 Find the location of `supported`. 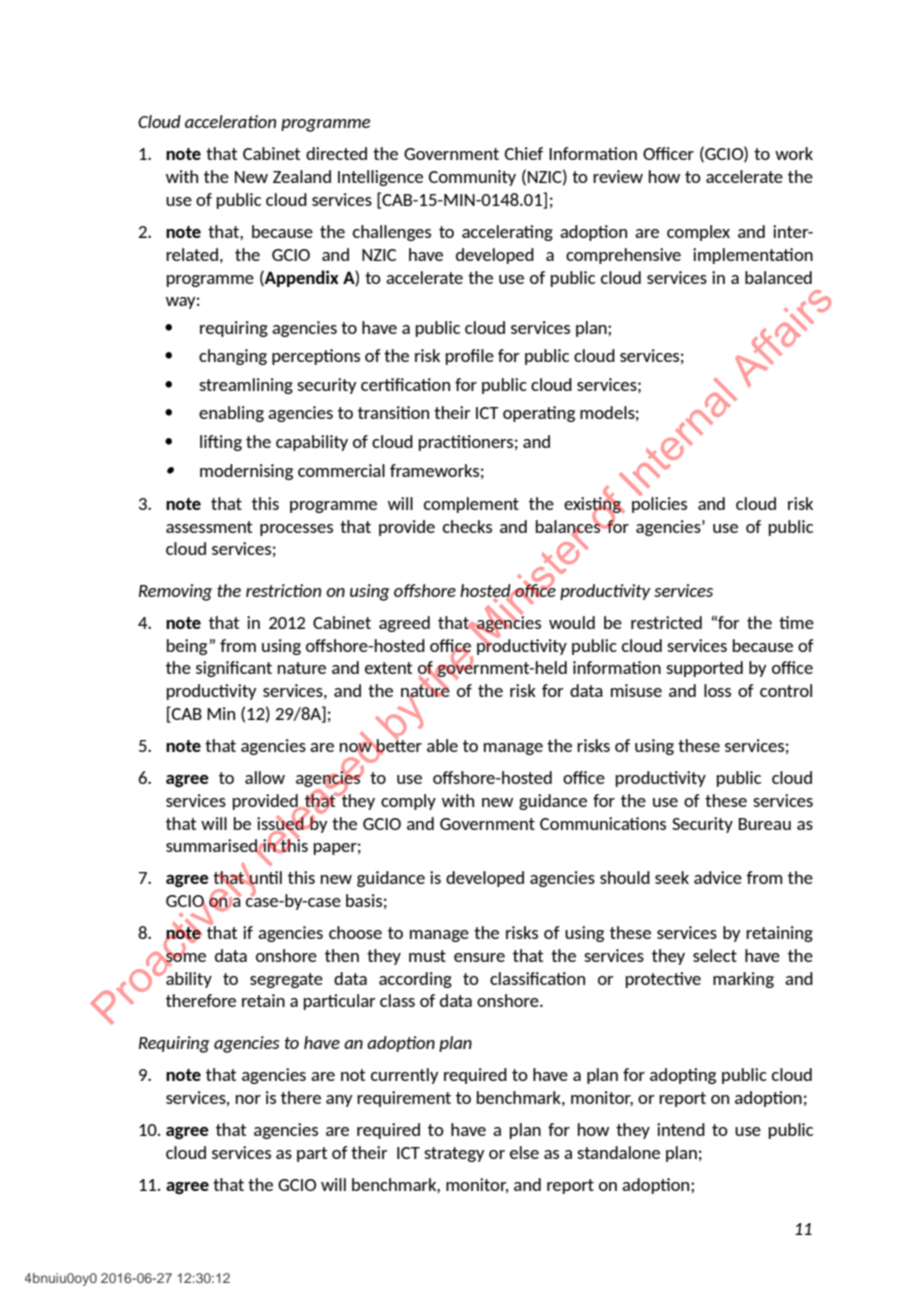

supported is located at coordinates (704, 669).
